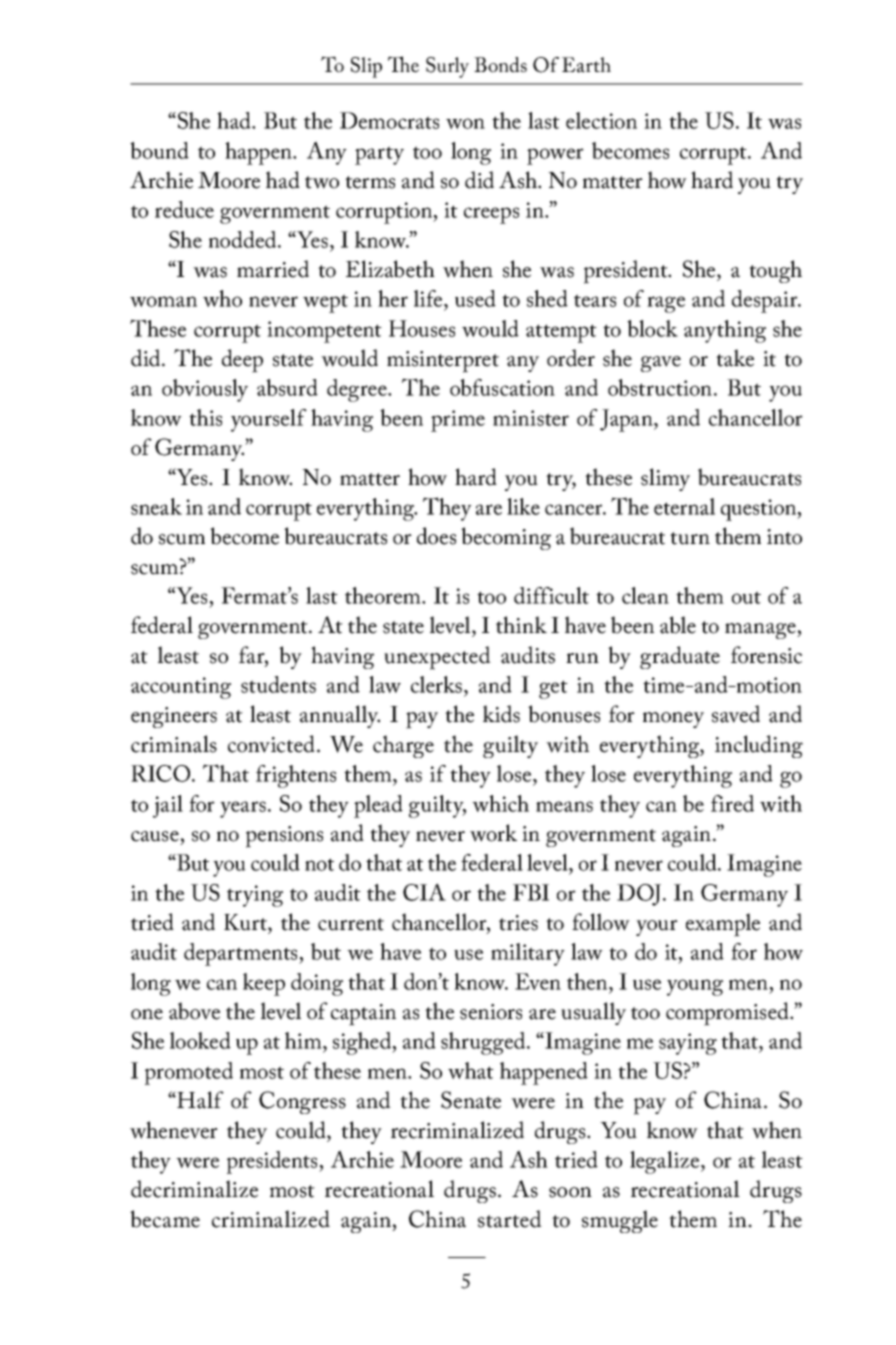  Describe the element at coordinates (159, 150) in the screenshot. I see `bound` at that location.
